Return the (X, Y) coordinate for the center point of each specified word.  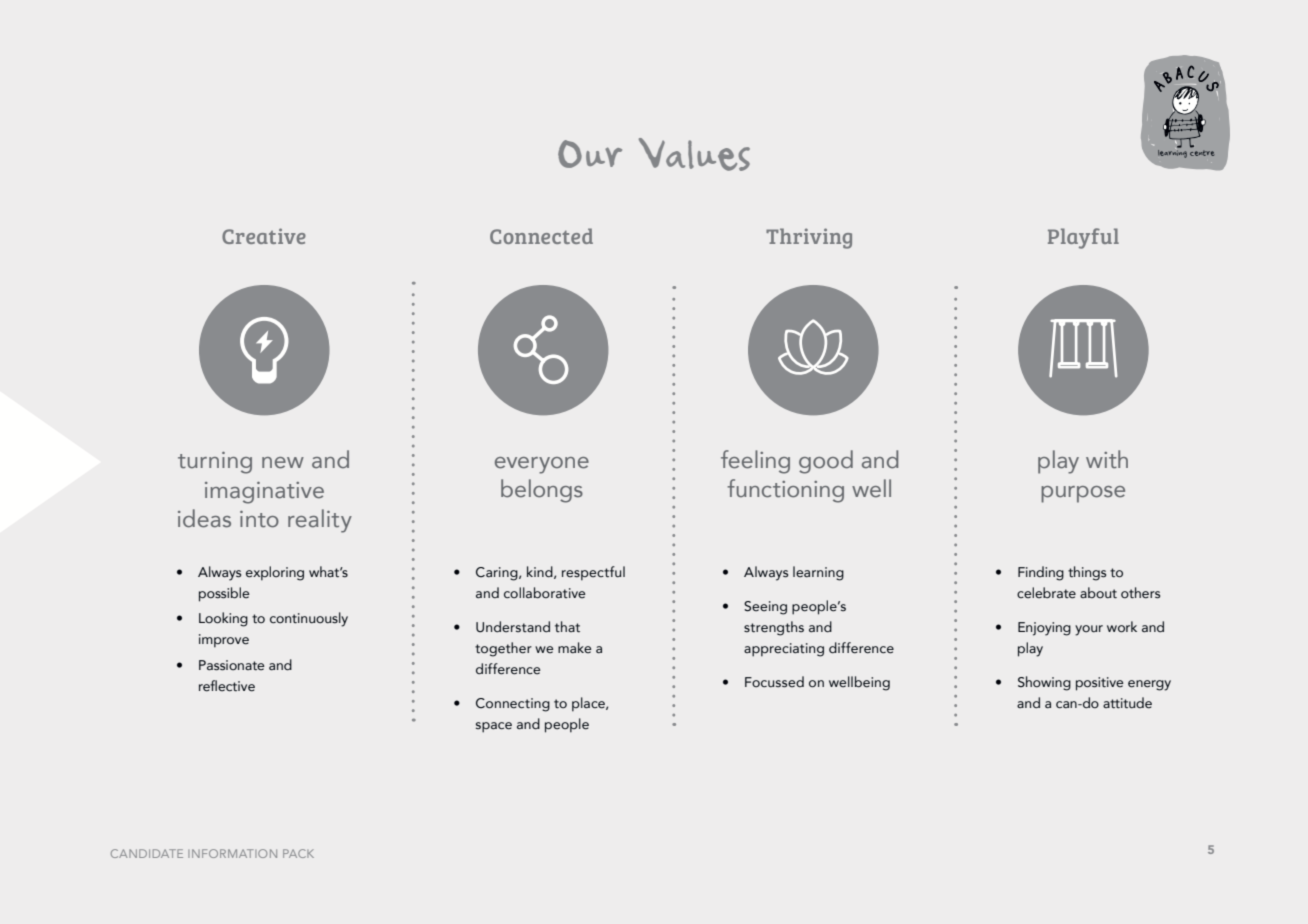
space (494, 727)
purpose (1083, 494)
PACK (298, 853)
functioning (785, 491)
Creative (264, 236)
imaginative (264, 493)
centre (1202, 153)
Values (694, 154)
